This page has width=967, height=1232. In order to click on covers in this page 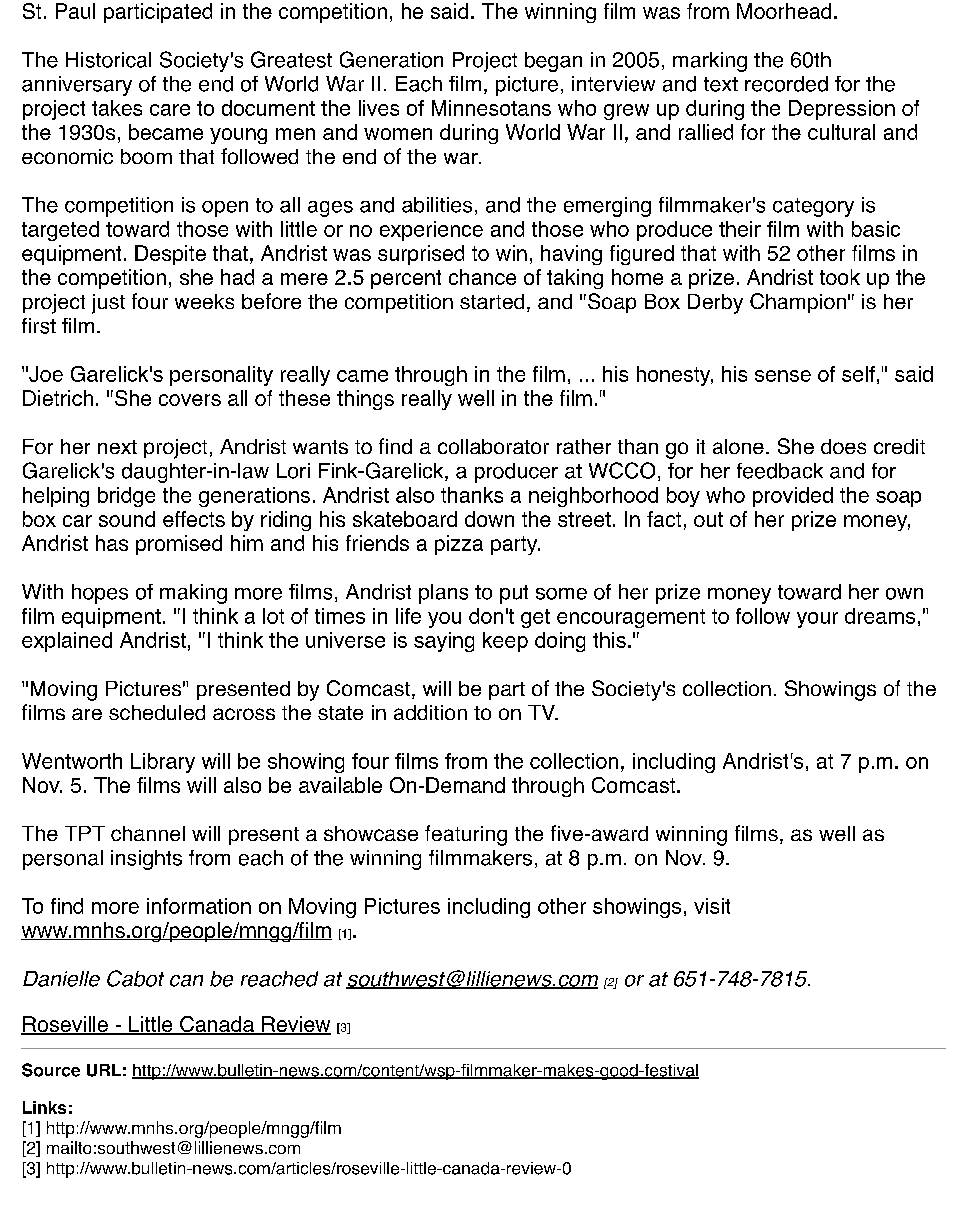, I will do `click(190, 400)`.
